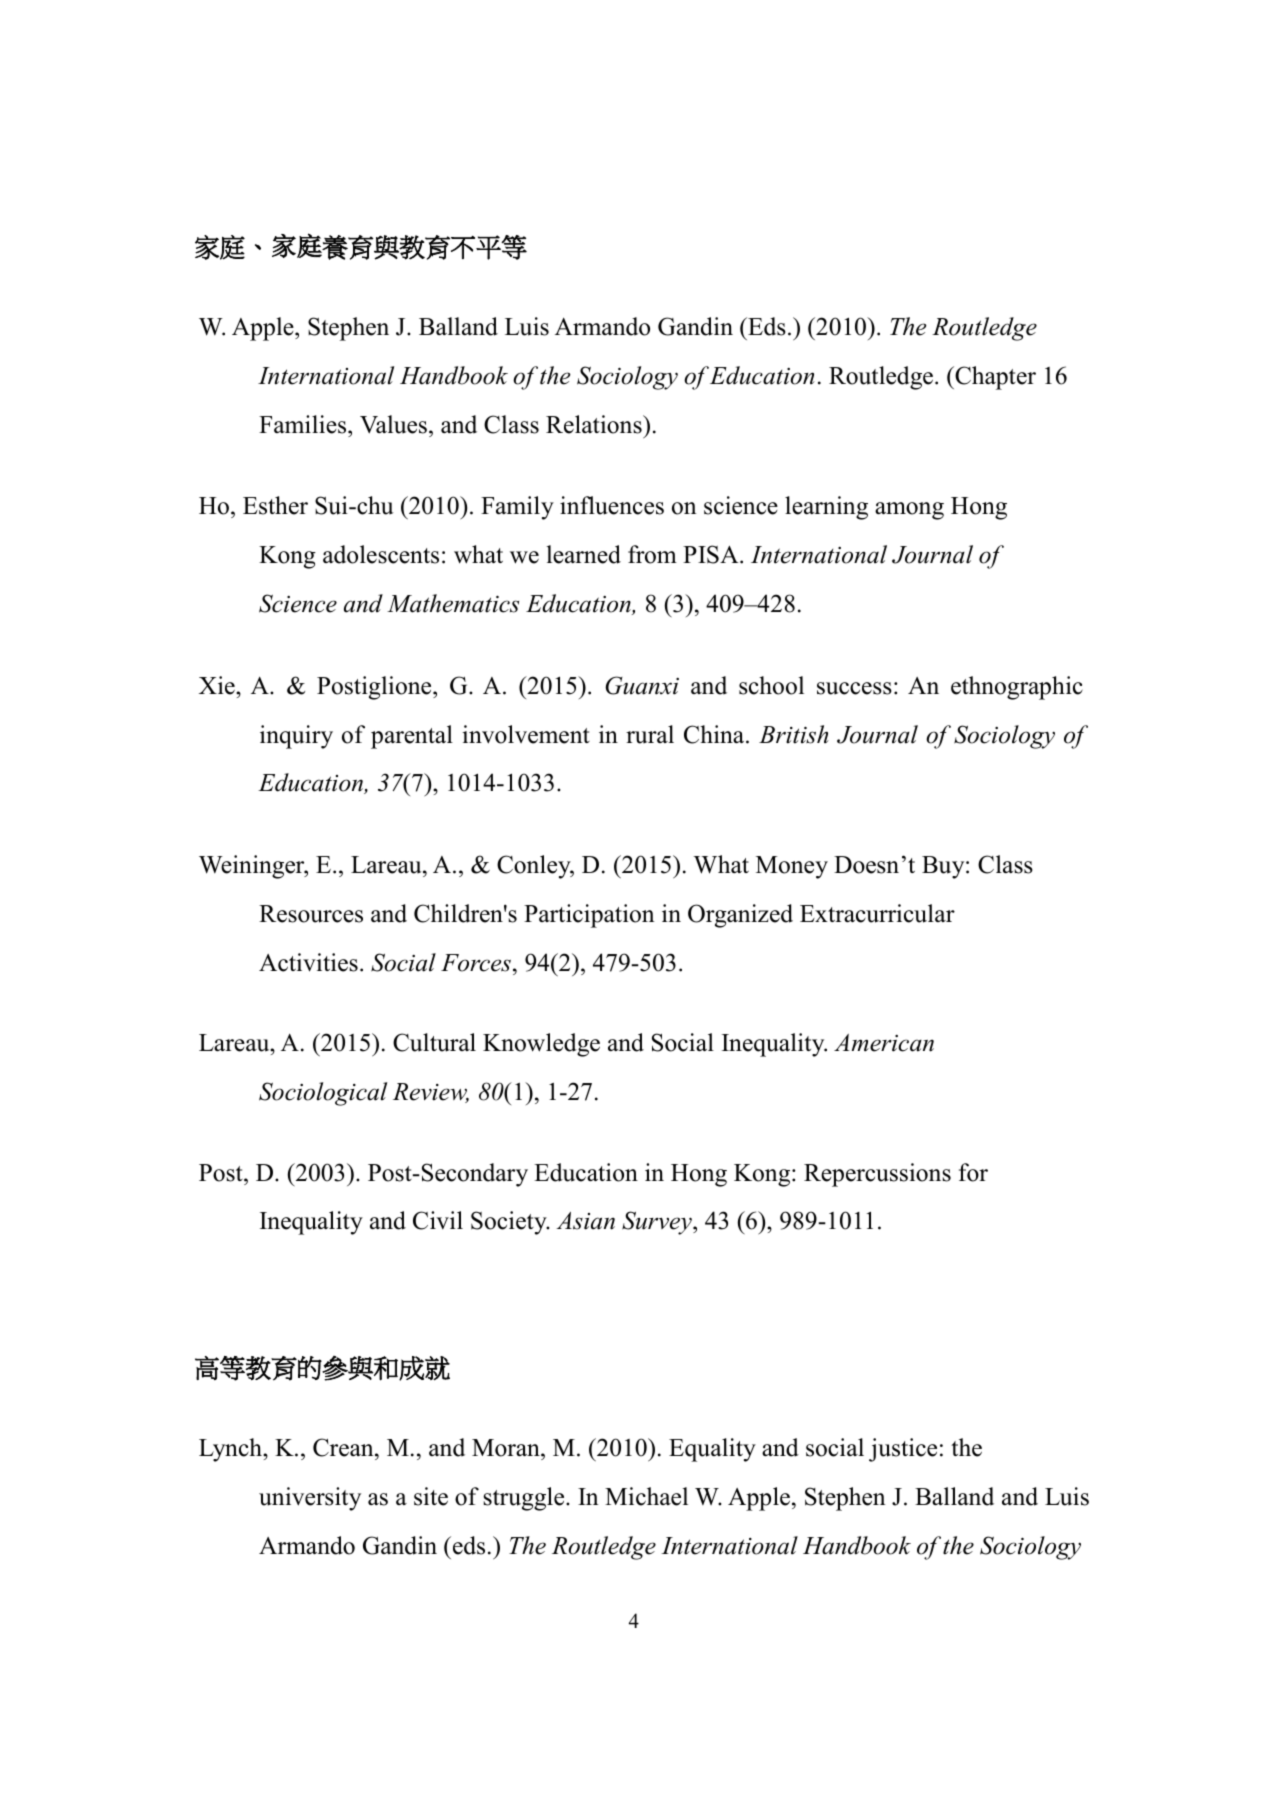 The height and width of the page is (1793, 1268). Describe the element at coordinates (877, 913) in the page. I see `Extracurricular` at that location.
